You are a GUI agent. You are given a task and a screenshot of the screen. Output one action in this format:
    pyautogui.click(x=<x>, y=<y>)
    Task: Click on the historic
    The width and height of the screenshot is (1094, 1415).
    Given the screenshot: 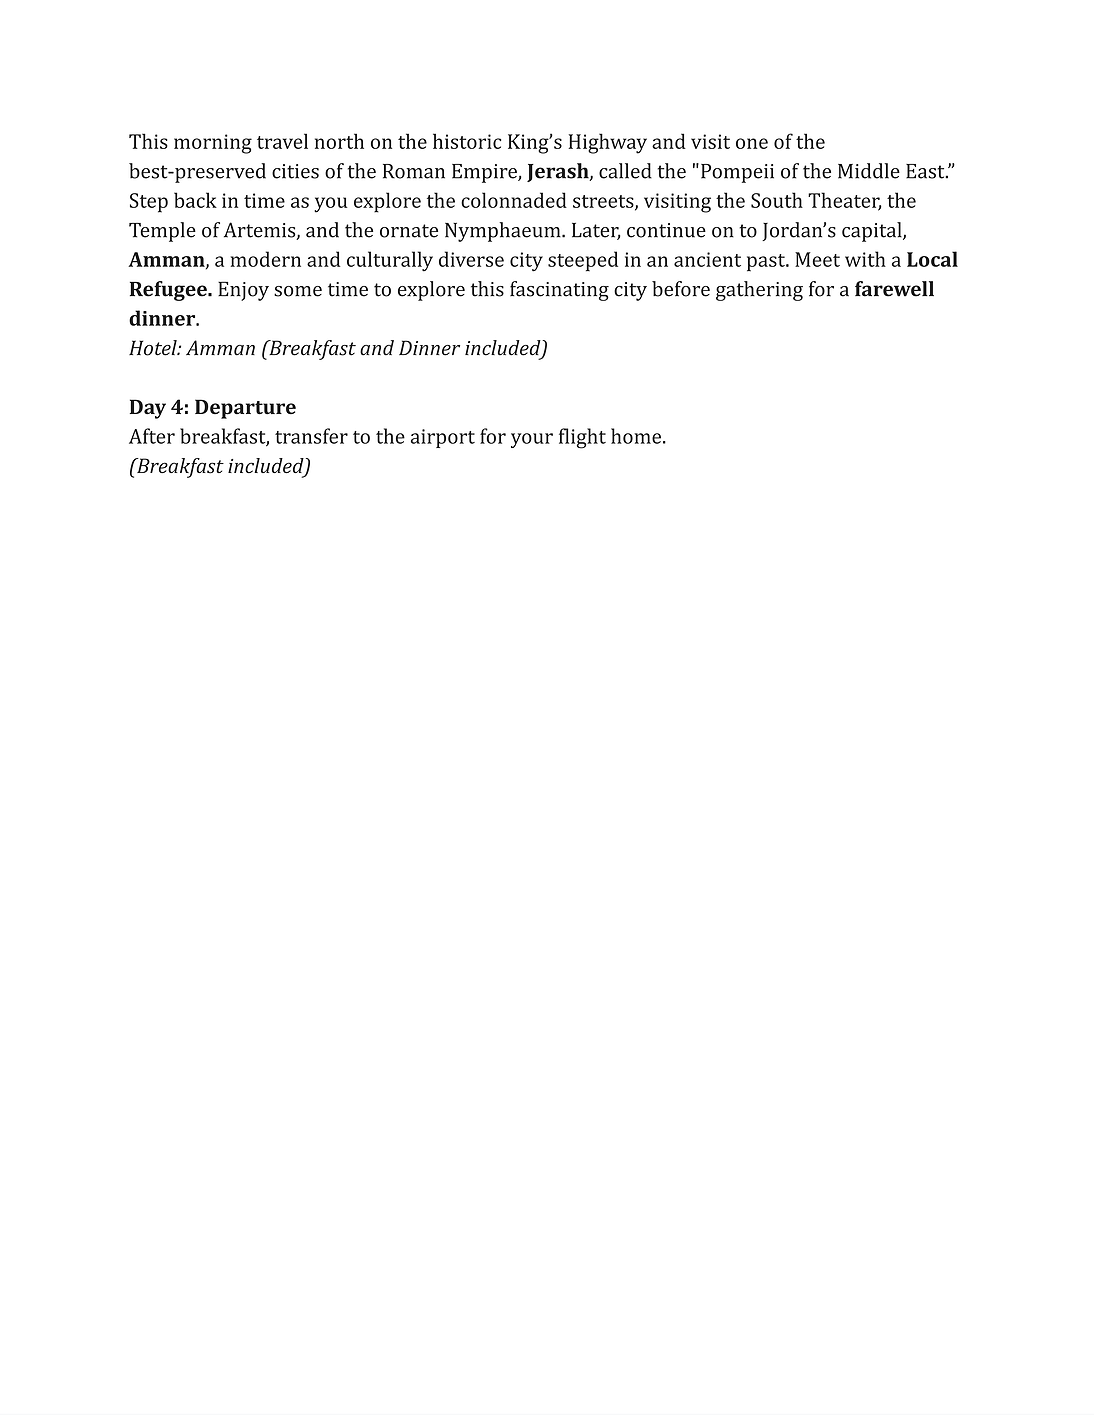 What is the action you would take?
    pyautogui.click(x=467, y=141)
